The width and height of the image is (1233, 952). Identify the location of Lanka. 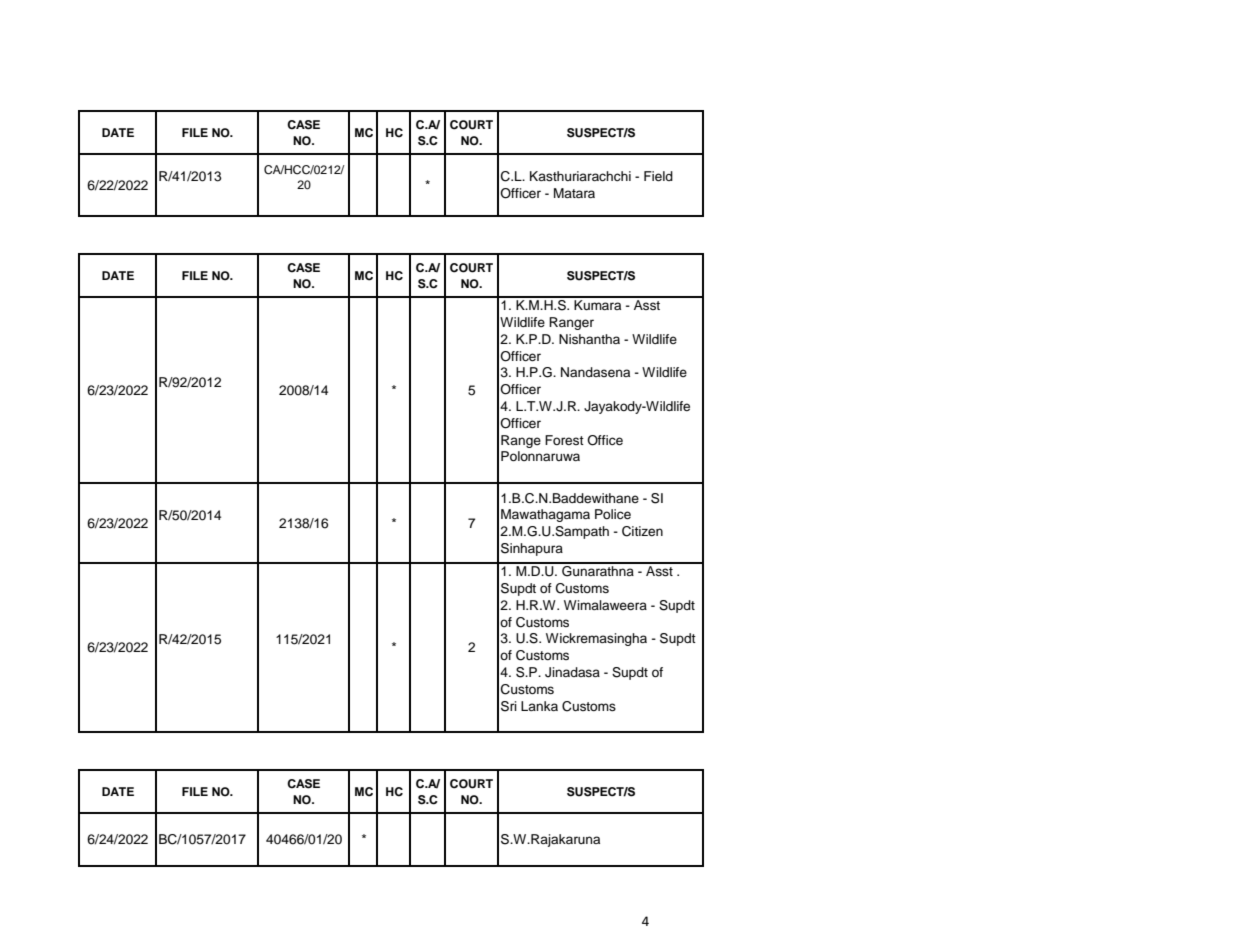
(539, 706).
